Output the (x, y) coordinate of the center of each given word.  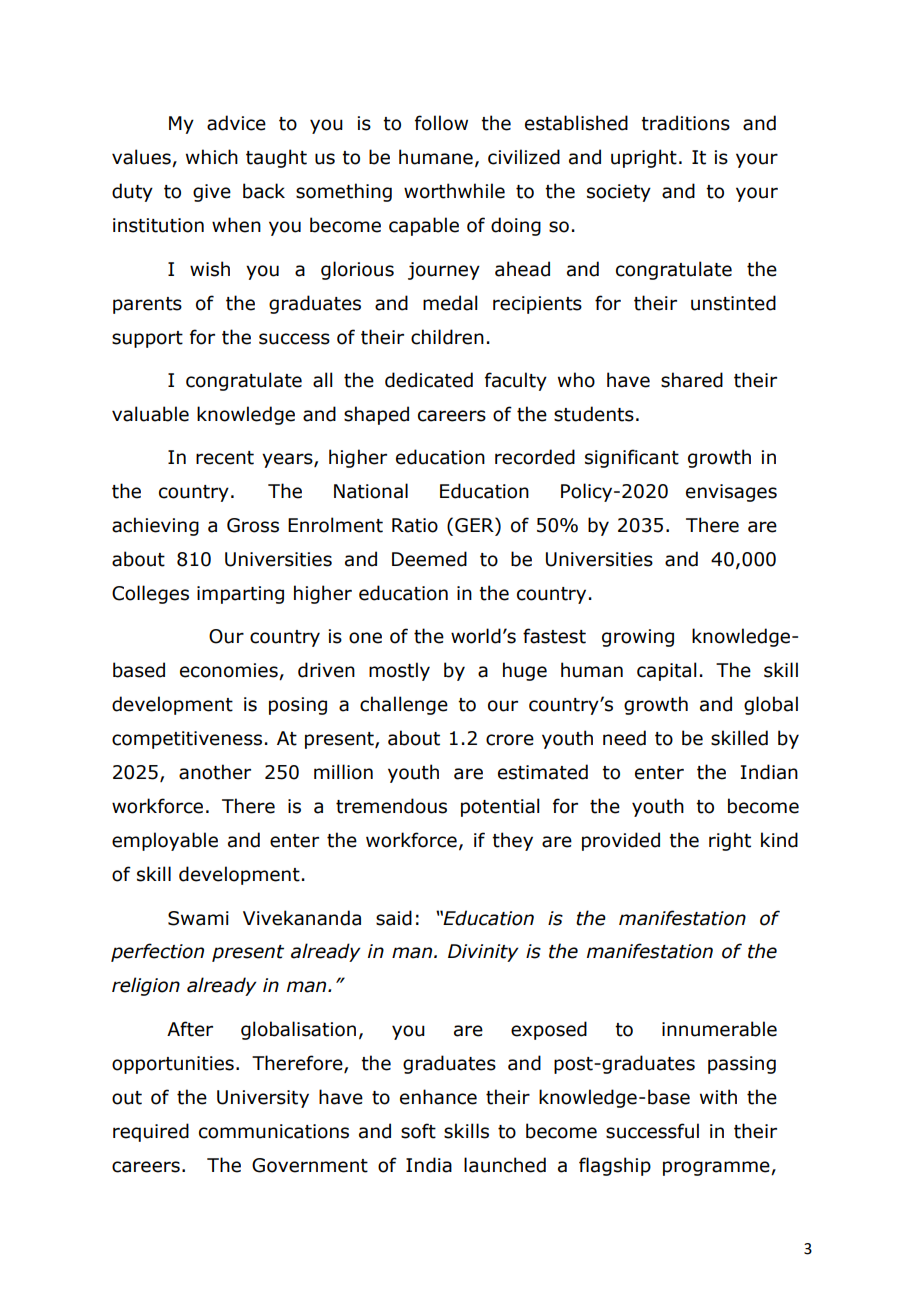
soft (418, 1131)
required (151, 1132)
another (215, 772)
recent (225, 458)
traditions (685, 123)
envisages (731, 493)
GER (475, 525)
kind (779, 840)
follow (441, 123)
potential (500, 807)
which (212, 157)
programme (717, 1168)
